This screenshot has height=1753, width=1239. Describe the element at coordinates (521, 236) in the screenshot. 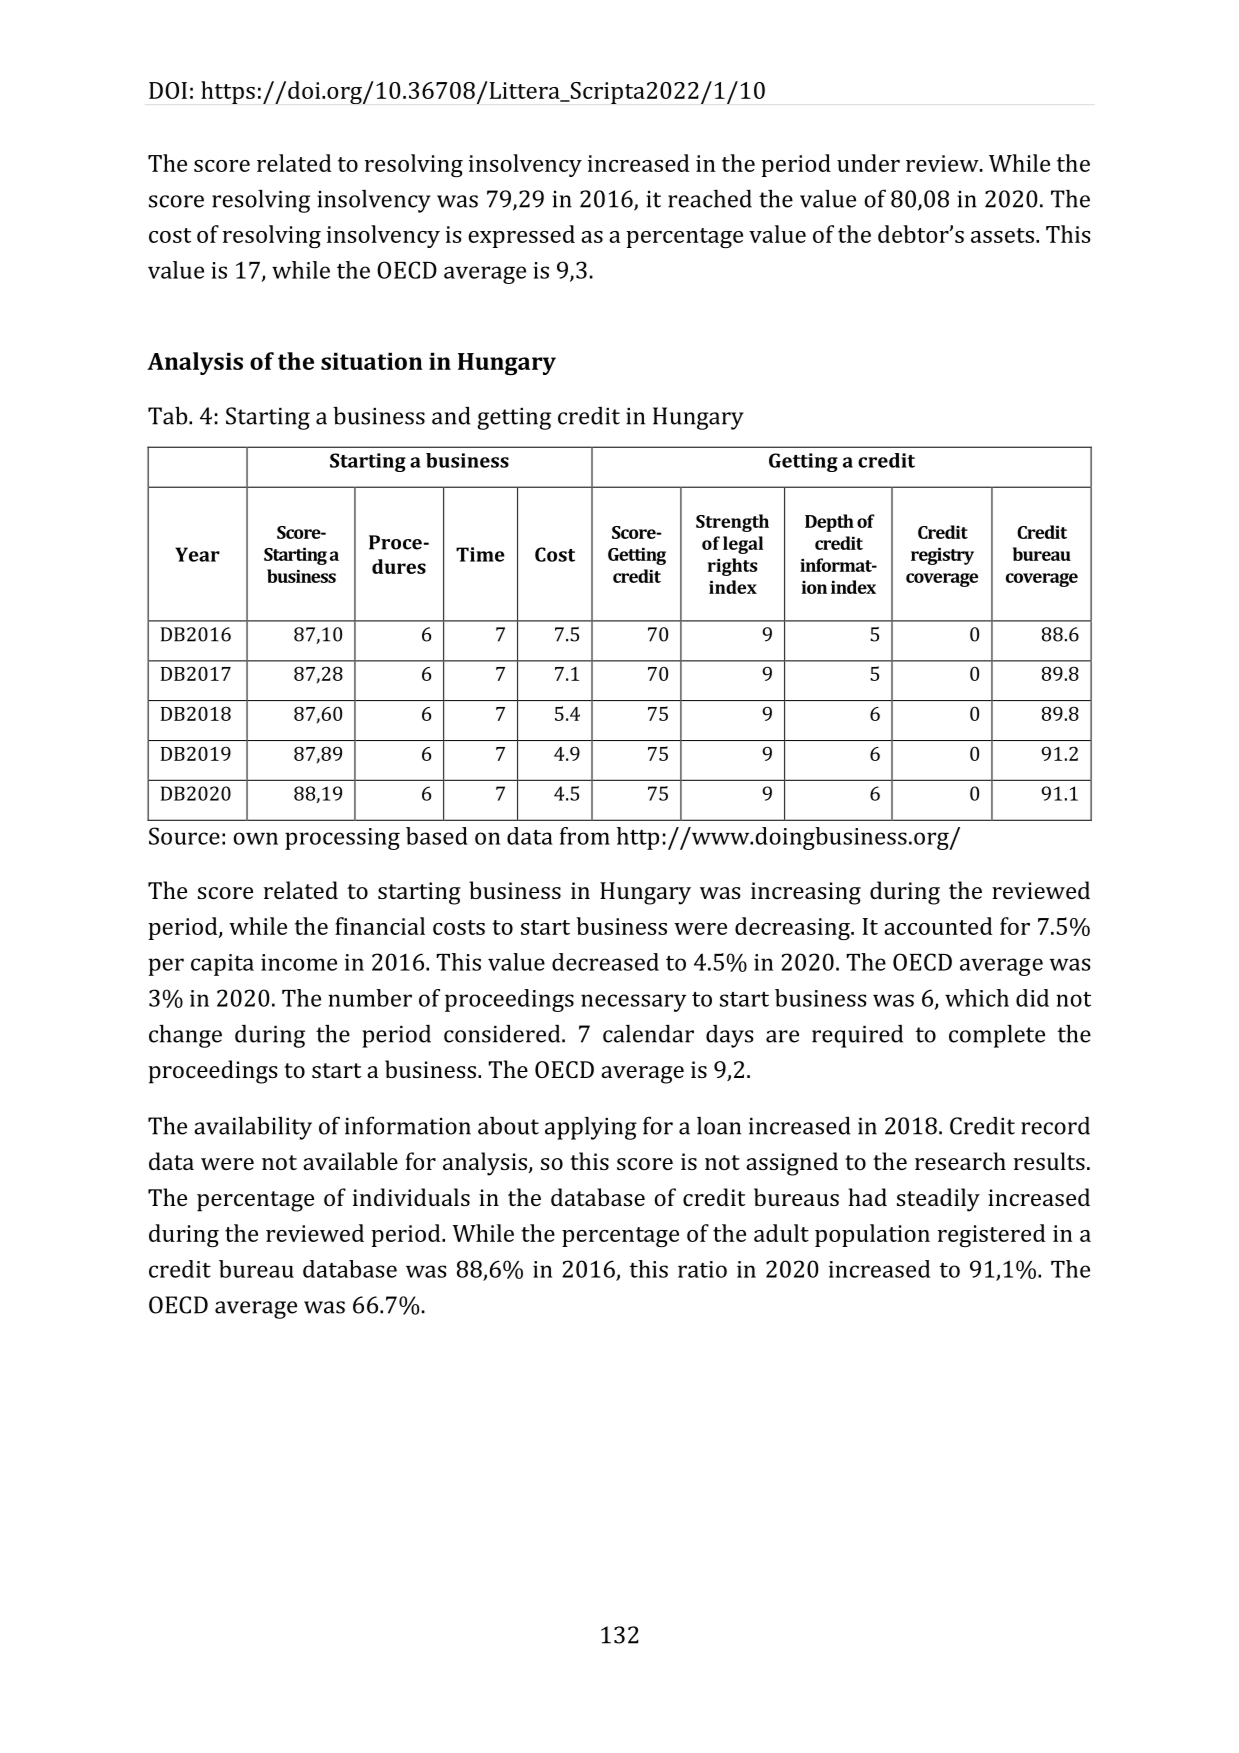

I see `expressed` at that location.
